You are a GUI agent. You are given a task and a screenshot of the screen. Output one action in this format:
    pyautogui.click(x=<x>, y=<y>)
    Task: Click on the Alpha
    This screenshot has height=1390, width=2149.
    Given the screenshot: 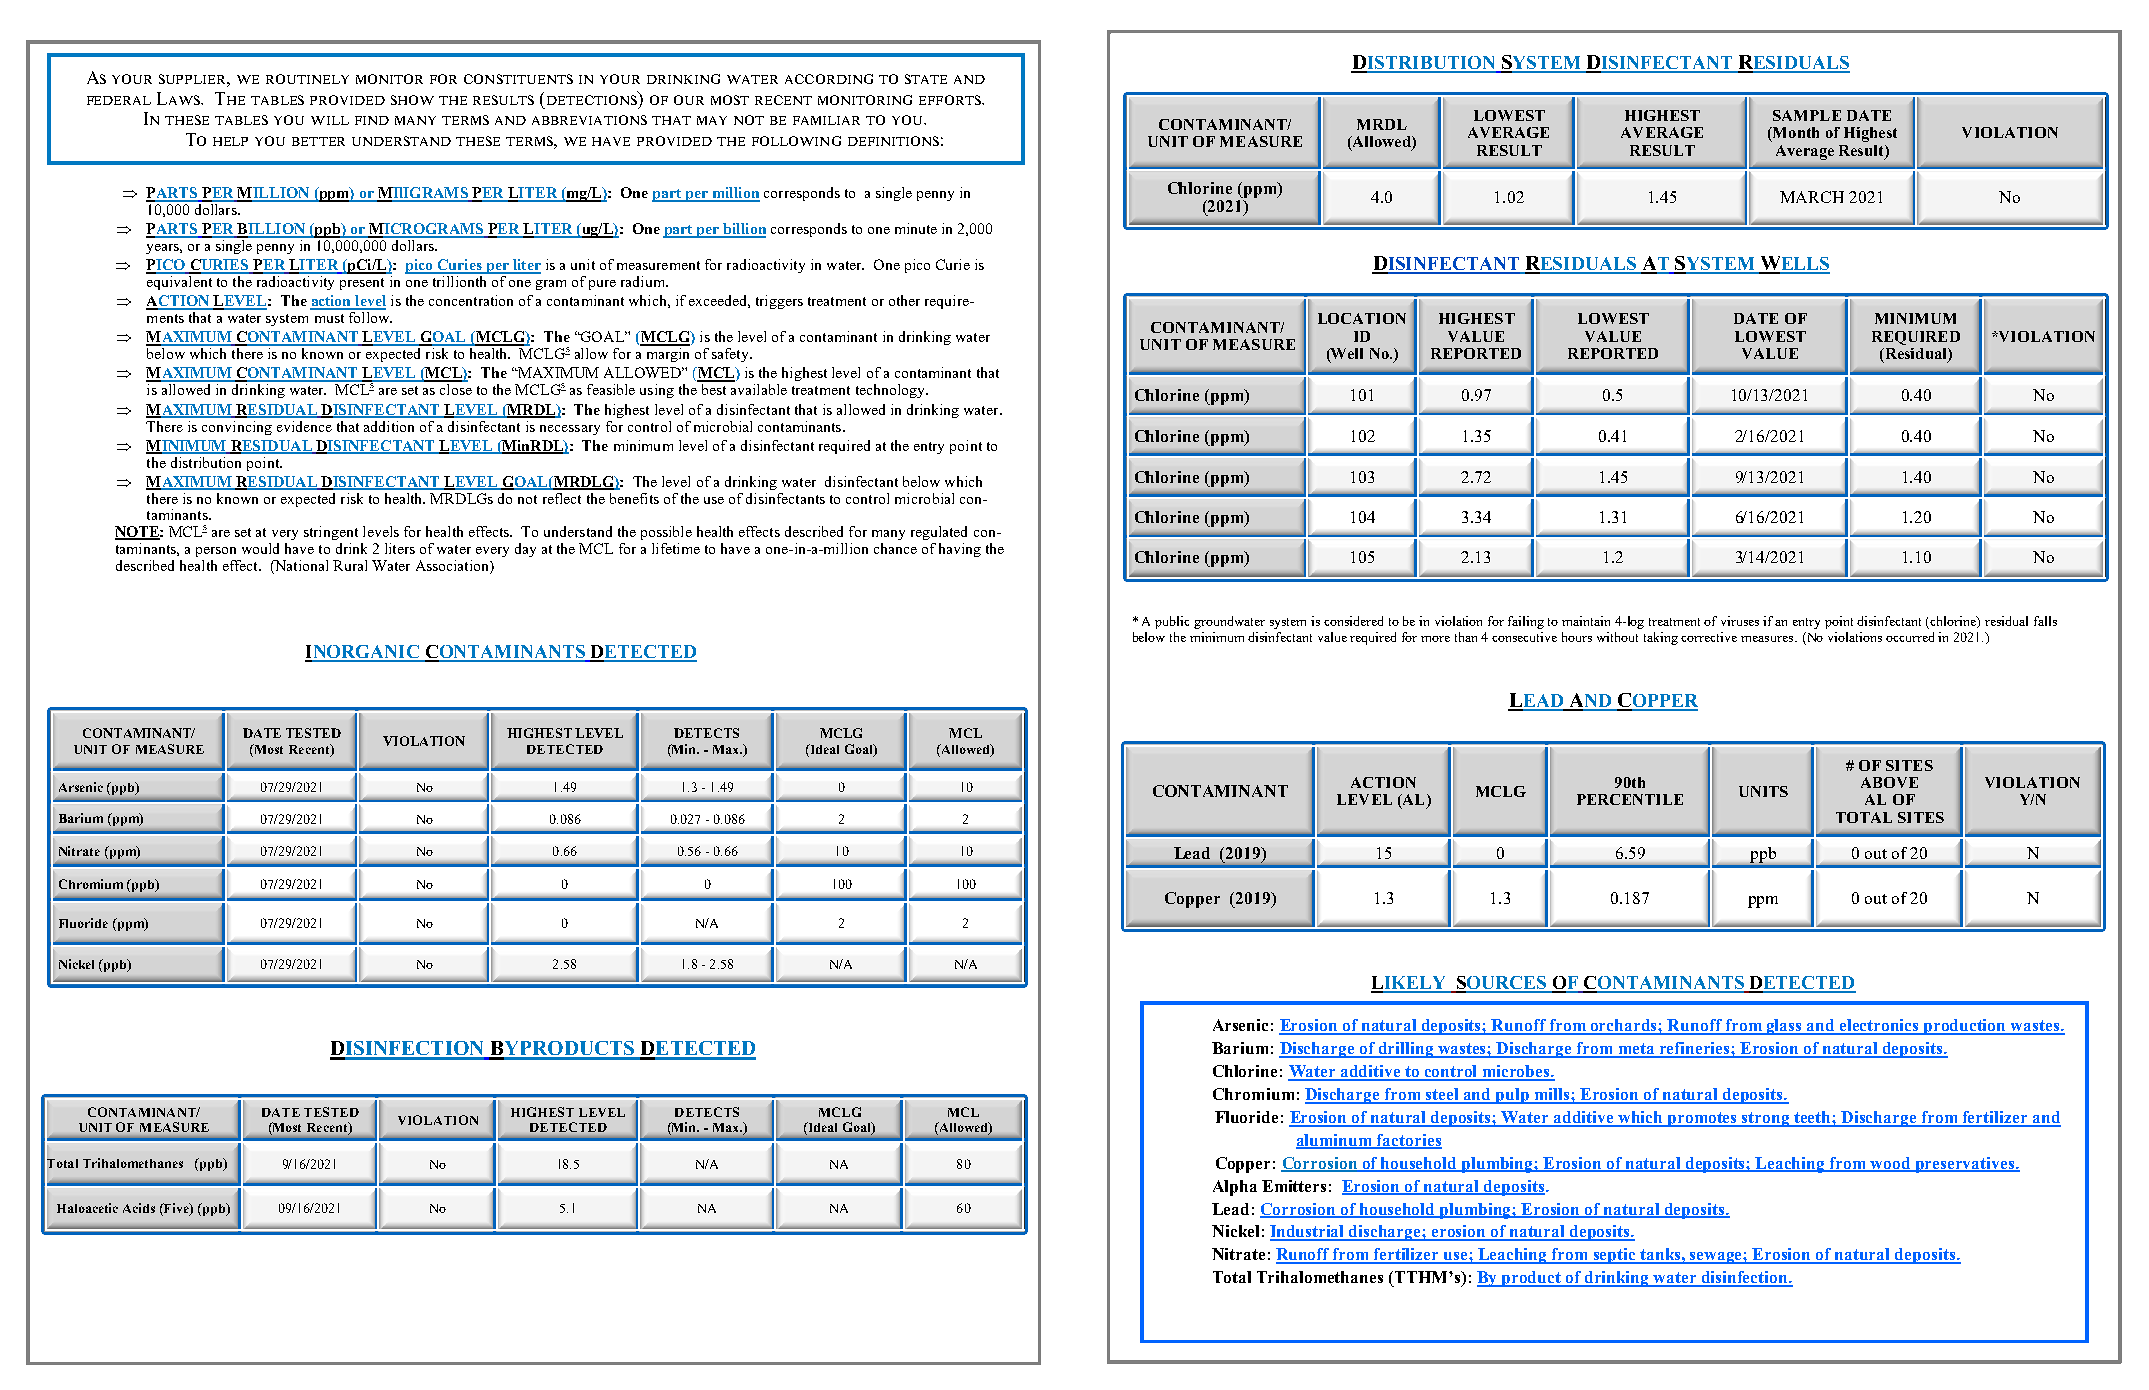 What is the action you would take?
    pyautogui.click(x=1235, y=1188)
